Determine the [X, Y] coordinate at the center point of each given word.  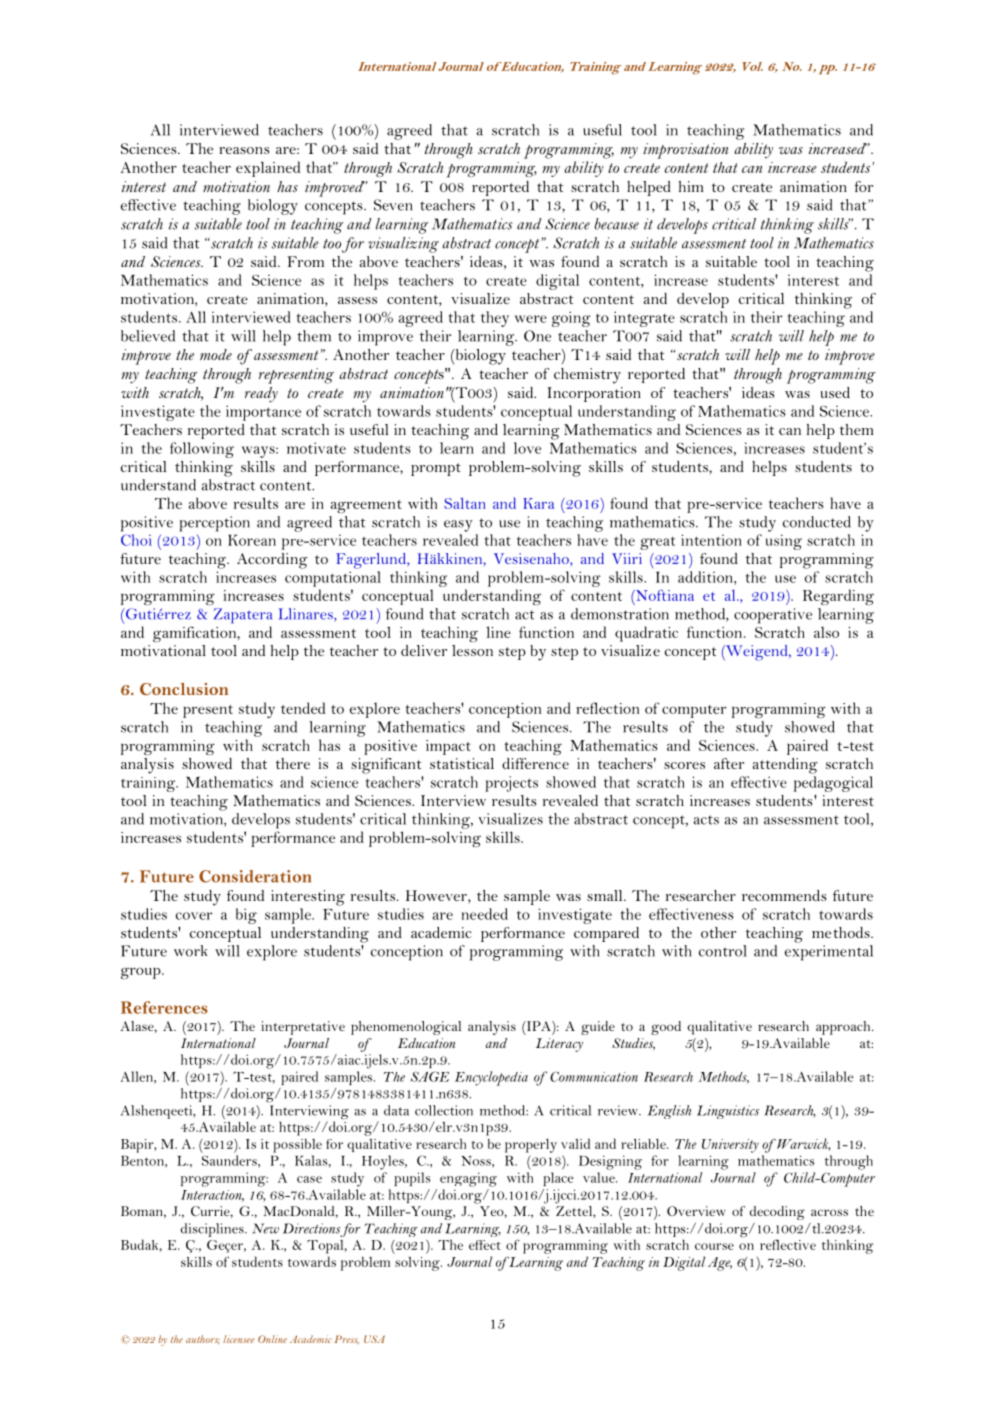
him [691, 186]
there [293, 763]
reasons [244, 150]
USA [374, 1339]
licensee [238, 1339]
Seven [393, 205]
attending [785, 766]
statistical [462, 763]
